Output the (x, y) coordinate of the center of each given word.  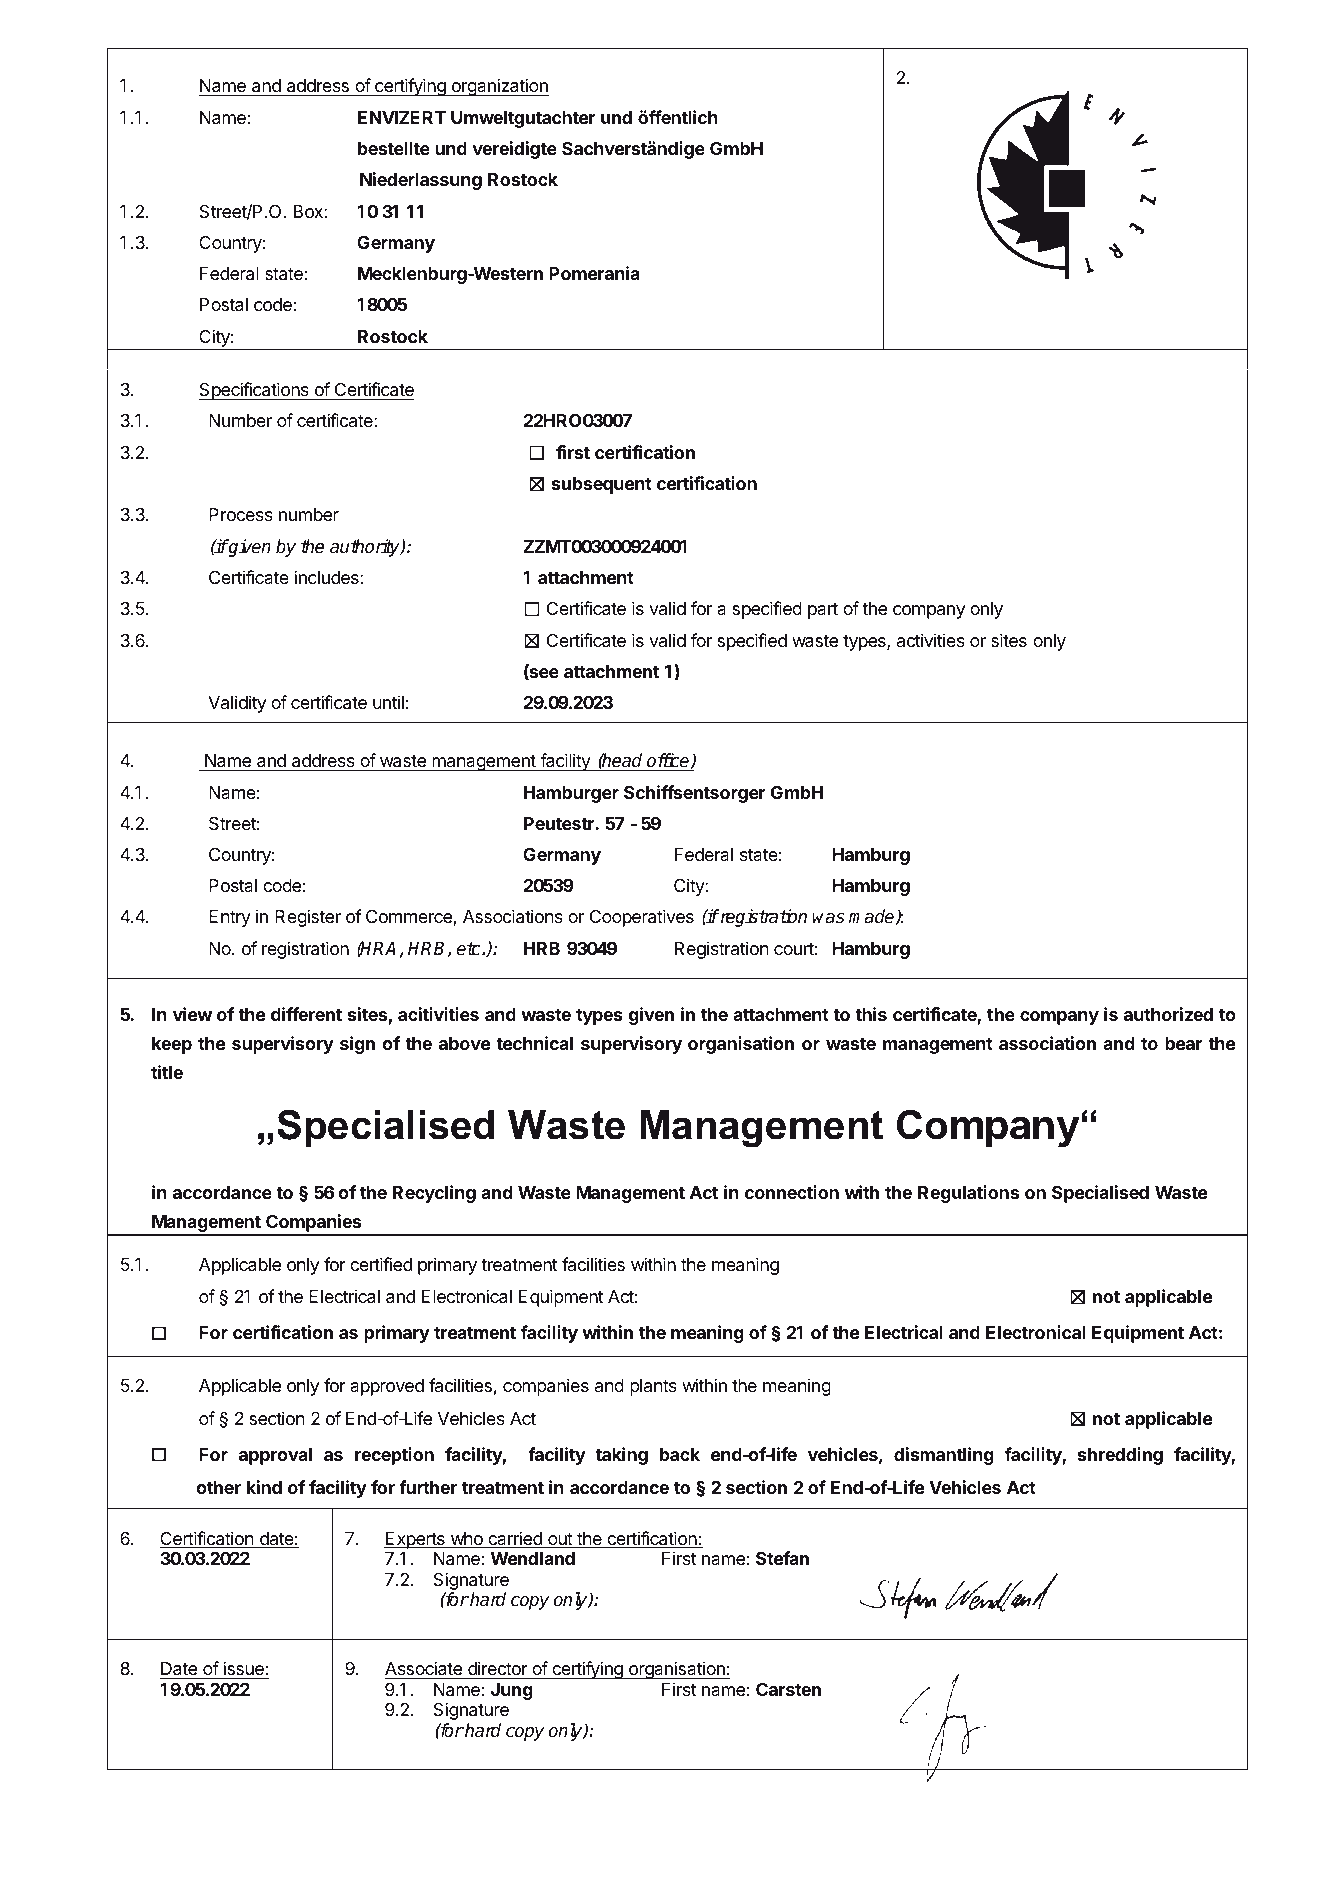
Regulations (968, 1194)
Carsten (788, 1689)
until (388, 702)
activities (931, 640)
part (823, 611)
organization (499, 87)
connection (792, 1192)
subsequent (602, 485)
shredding (1120, 1456)
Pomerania (594, 273)
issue (243, 1670)
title (167, 1072)
